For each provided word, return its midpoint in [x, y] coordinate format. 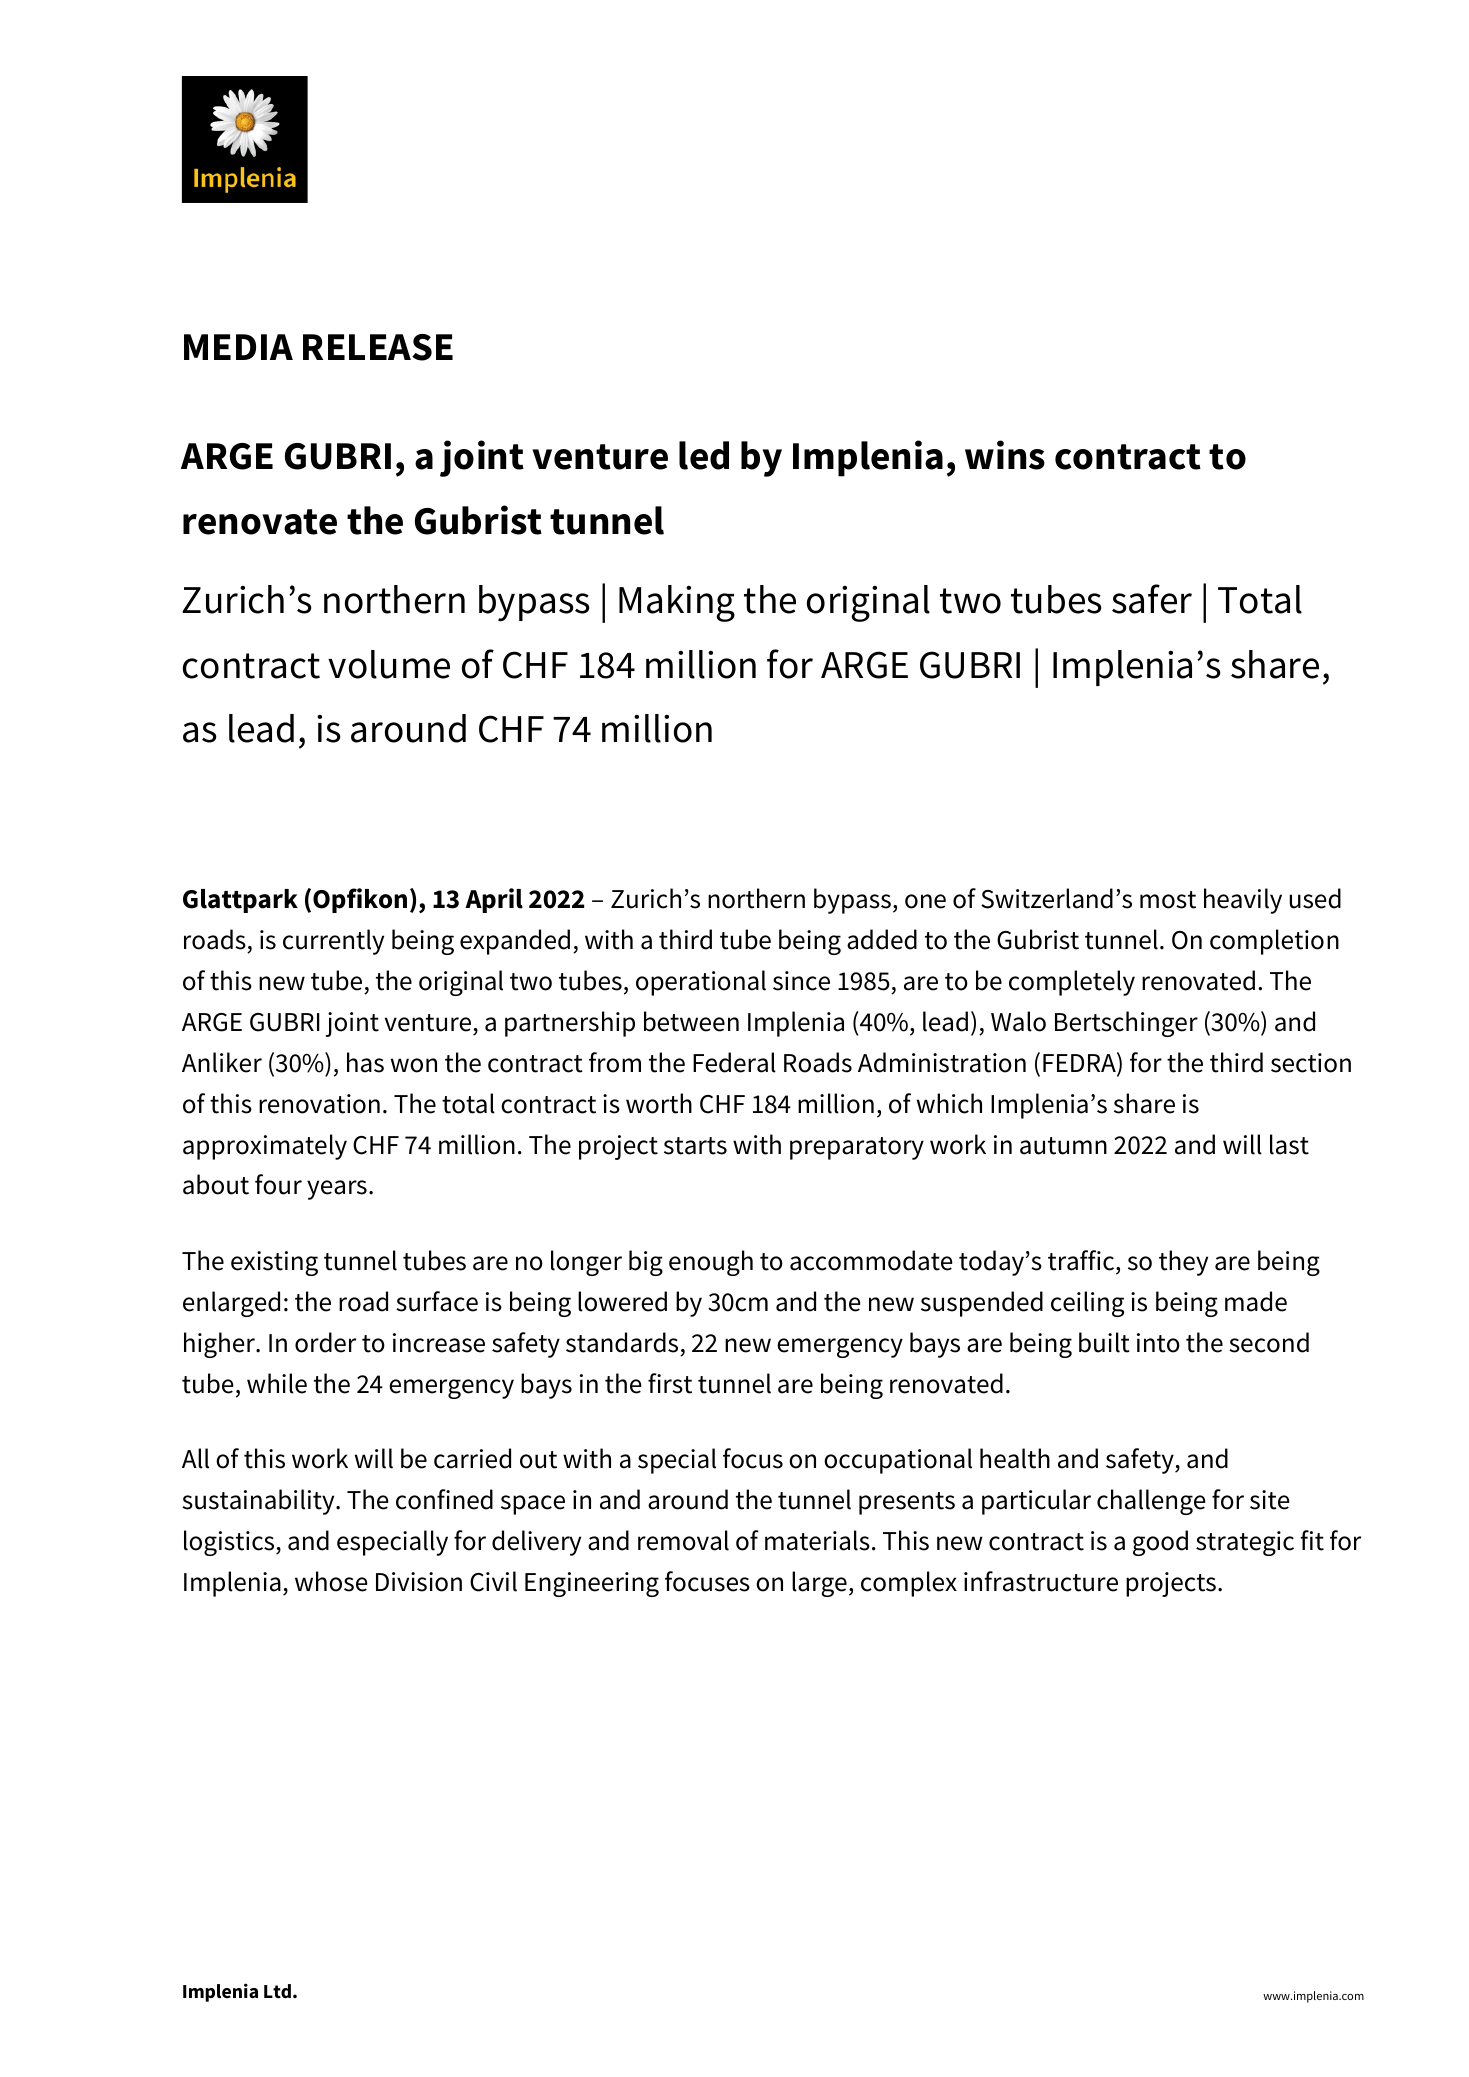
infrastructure [1041, 1581]
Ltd [279, 1991]
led [704, 455]
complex [909, 1584]
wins [1005, 455]
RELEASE [378, 347]
